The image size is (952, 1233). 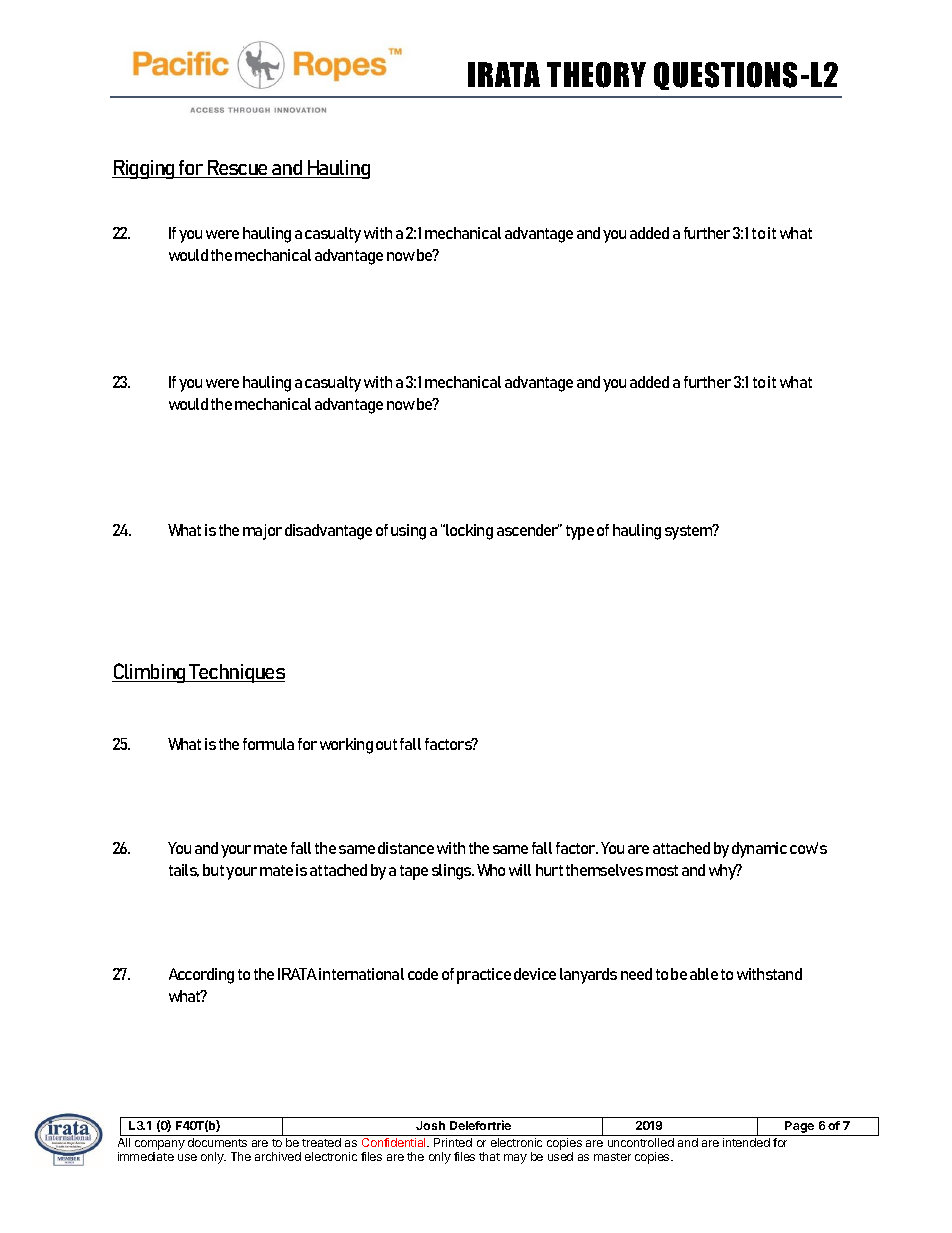 I want to click on dynamic, so click(x=759, y=850).
